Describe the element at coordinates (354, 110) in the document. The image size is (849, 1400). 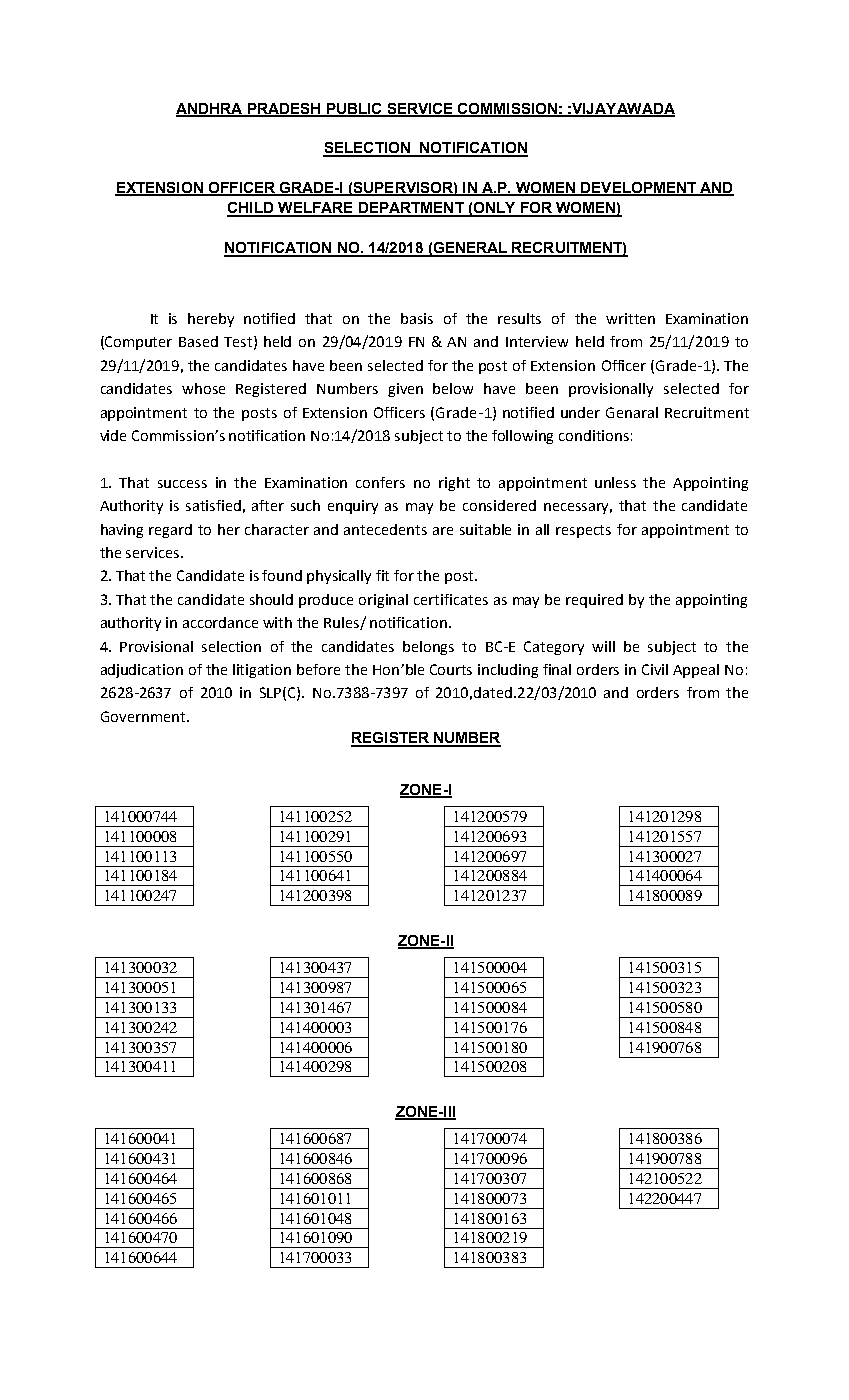
I see `PUBLIC` at that location.
